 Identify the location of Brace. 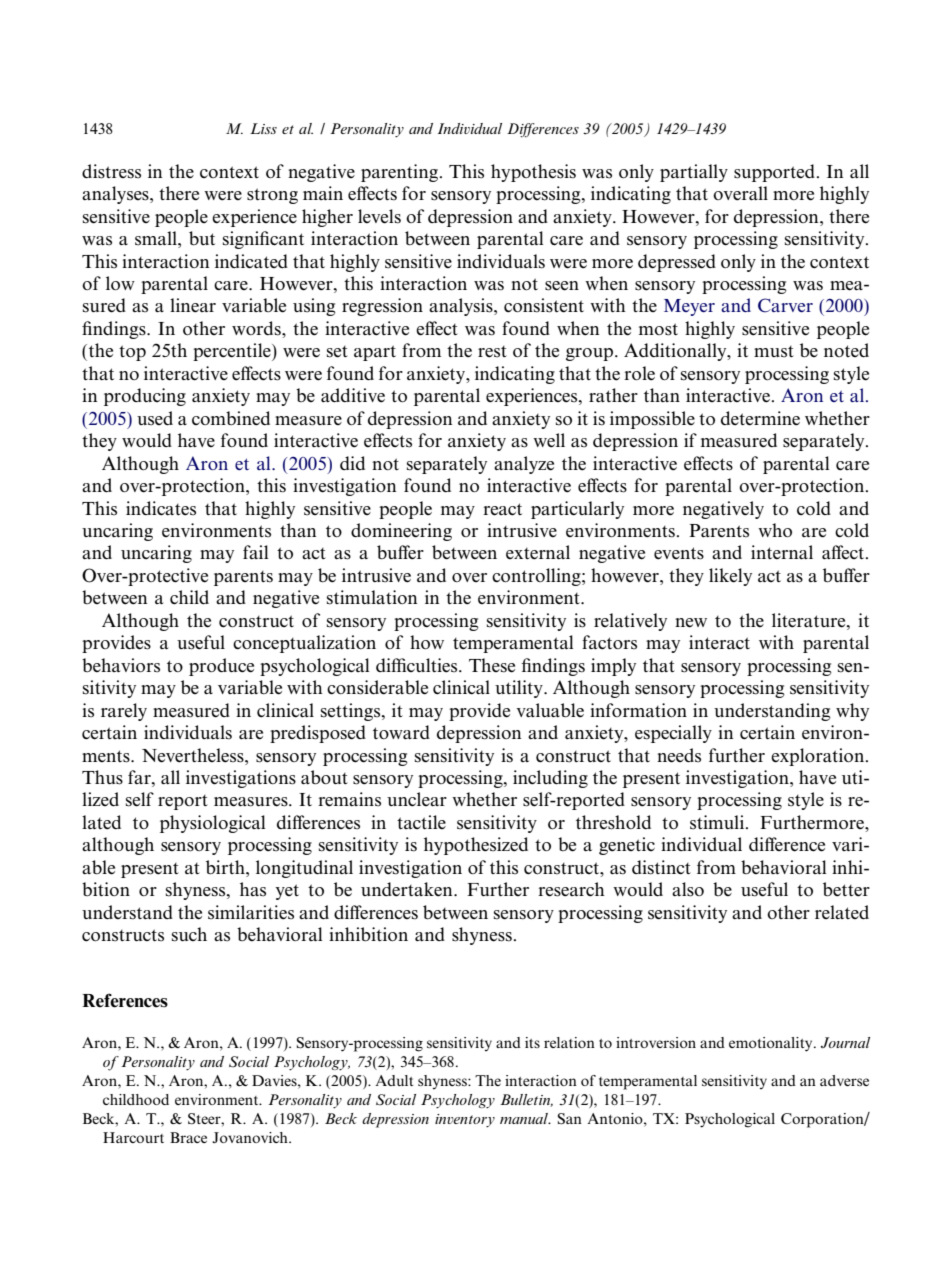
(188, 1137).
